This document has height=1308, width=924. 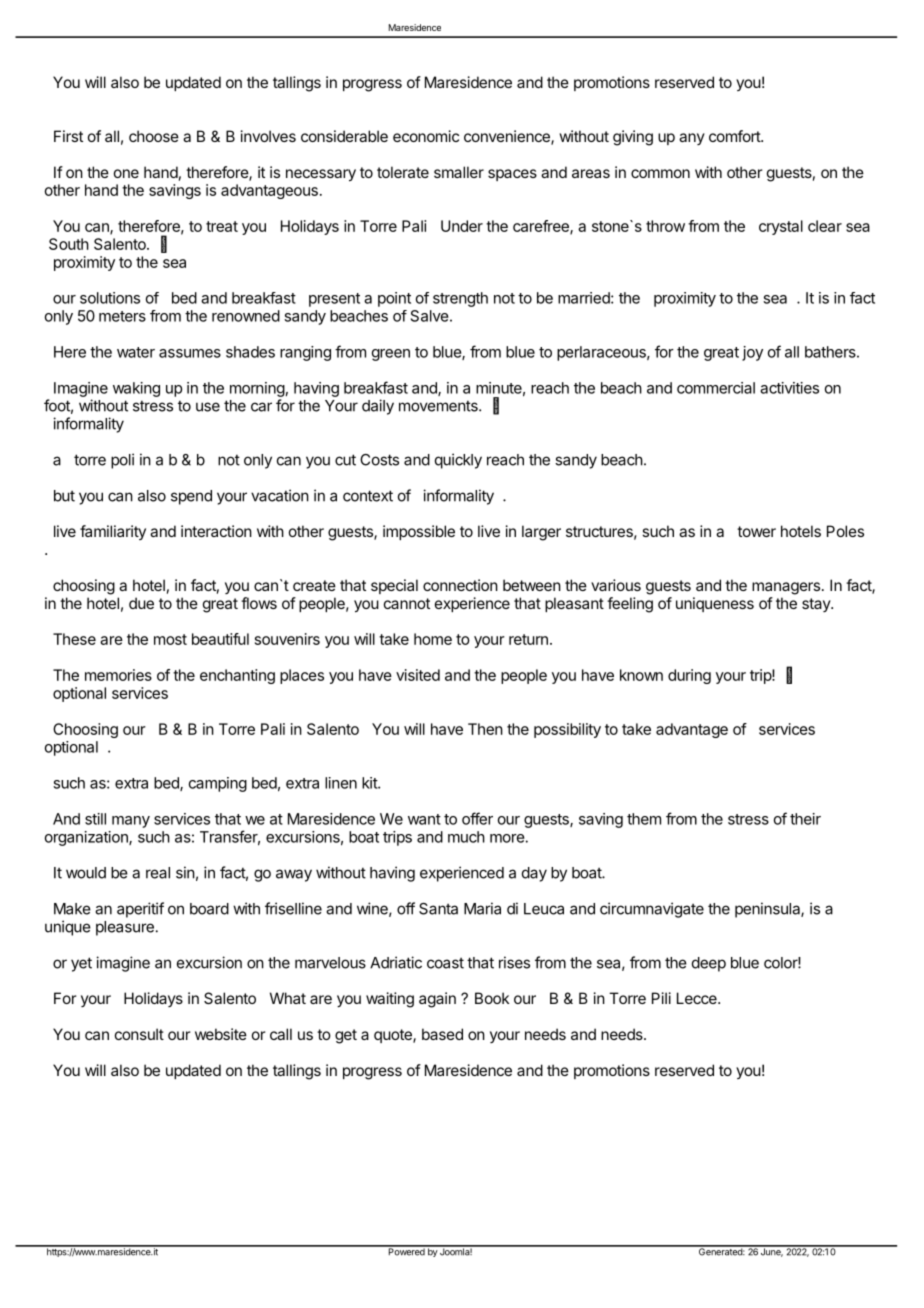 I want to click on coast, so click(x=445, y=963).
